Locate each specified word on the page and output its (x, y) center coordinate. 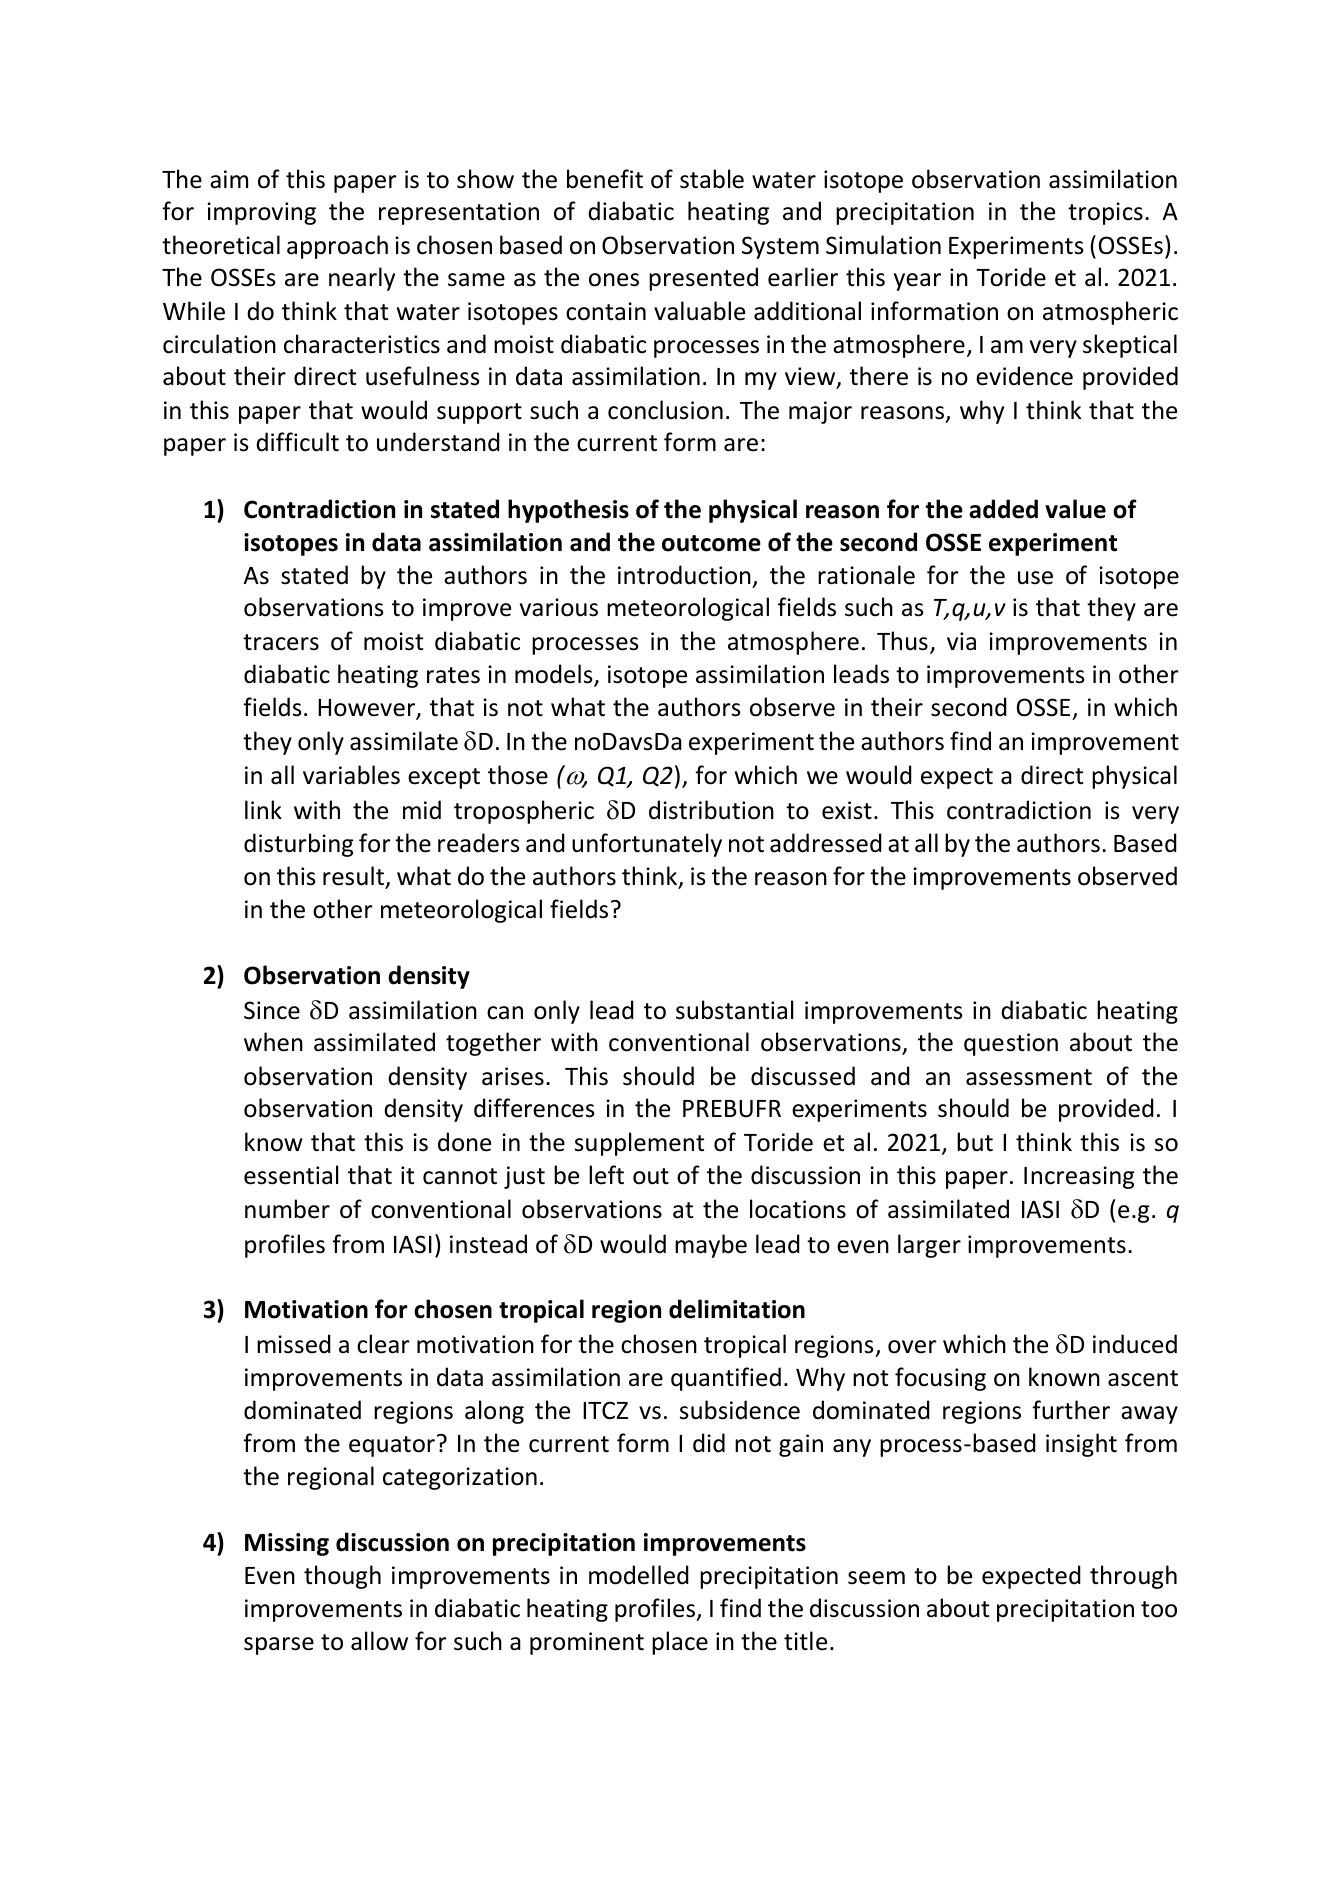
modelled (639, 1575)
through (1133, 1577)
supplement (639, 1144)
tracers (281, 642)
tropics (1105, 213)
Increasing (1079, 1177)
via (961, 641)
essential (291, 1175)
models (555, 675)
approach (337, 247)
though (342, 1577)
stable (712, 179)
